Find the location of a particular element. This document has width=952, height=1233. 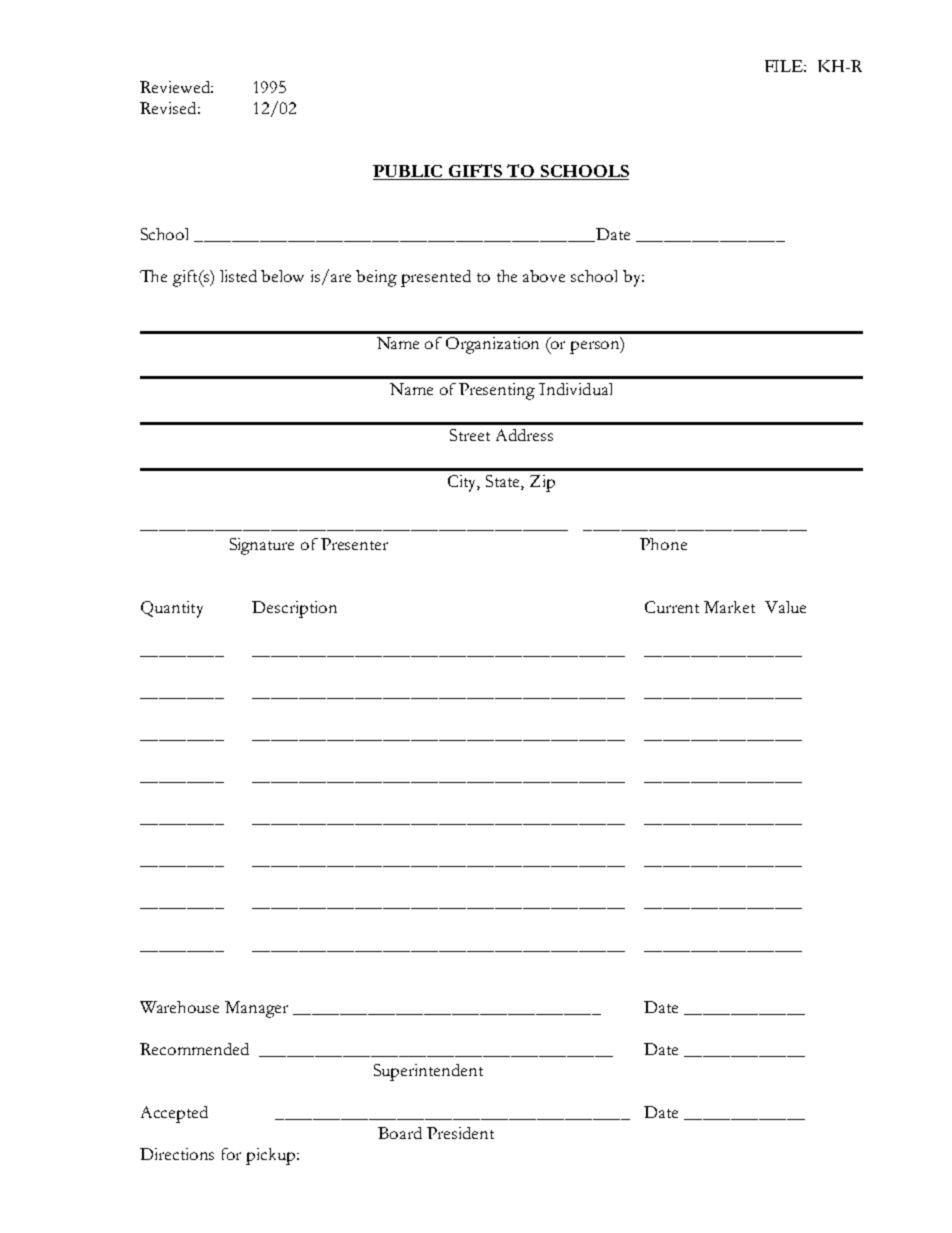

Superintendent is located at coordinates (428, 1072).
